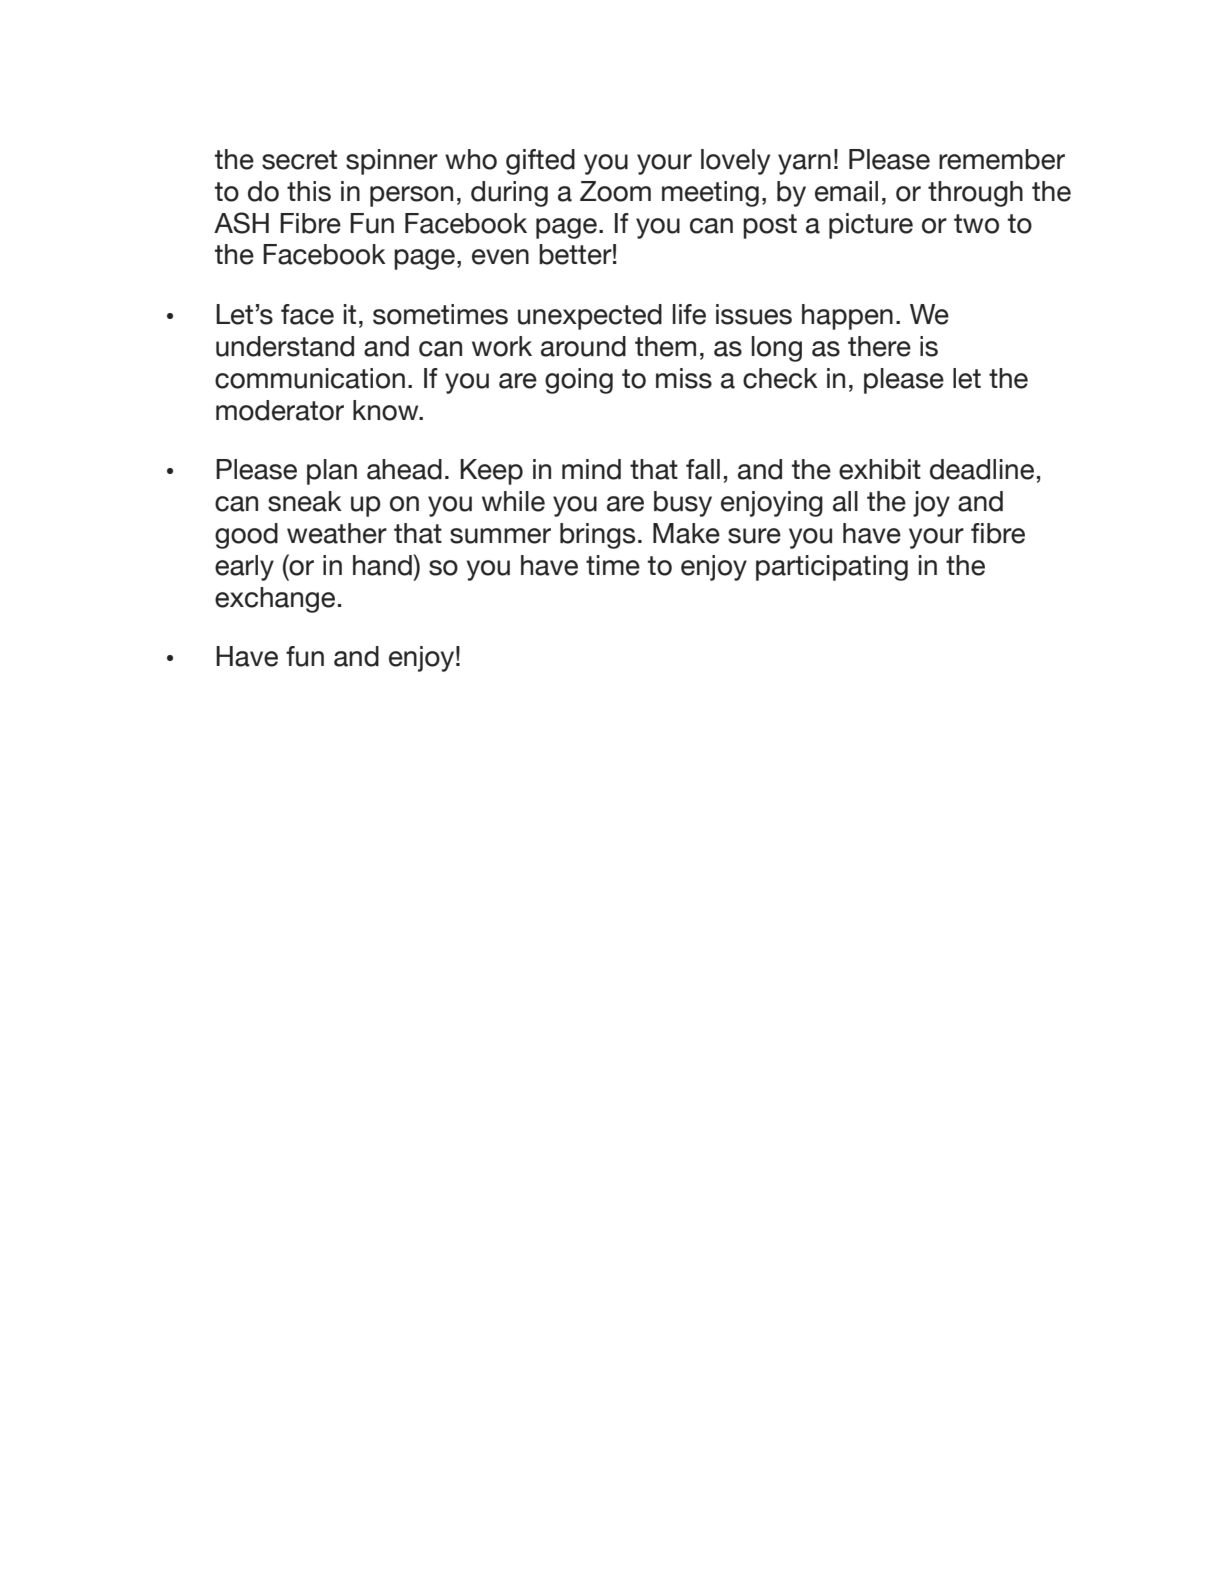 This screenshot has width=1217, height=1575. What do you see at coordinates (285, 346) in the screenshot?
I see `understand` at bounding box center [285, 346].
